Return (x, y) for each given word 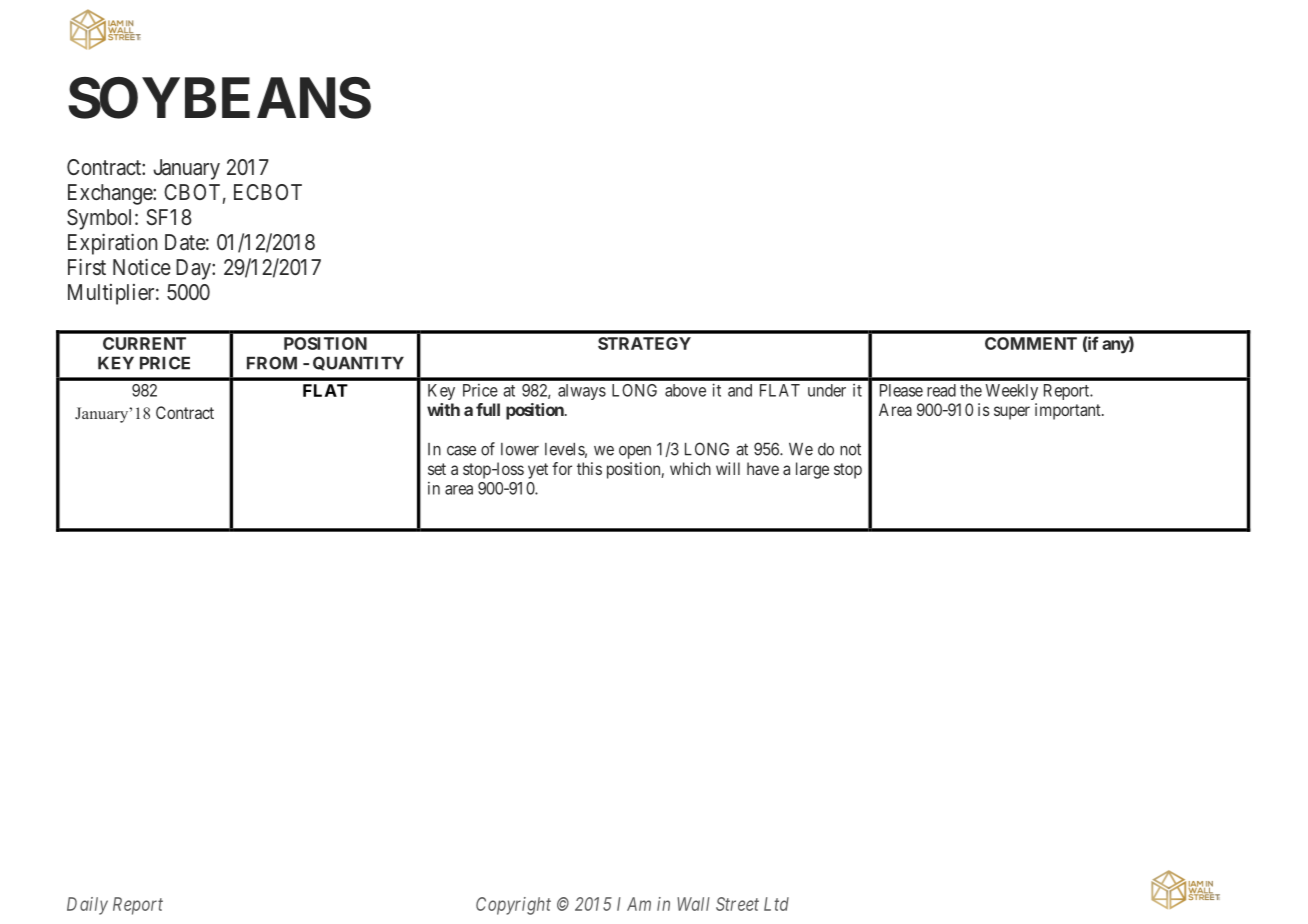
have (763, 468)
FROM (272, 363)
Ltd (776, 904)
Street (737, 904)
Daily (87, 906)
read (941, 390)
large (812, 470)
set (437, 469)
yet (538, 471)
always (582, 392)
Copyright (513, 906)
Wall (693, 904)
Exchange (111, 194)
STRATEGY (644, 343)
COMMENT (1031, 343)
